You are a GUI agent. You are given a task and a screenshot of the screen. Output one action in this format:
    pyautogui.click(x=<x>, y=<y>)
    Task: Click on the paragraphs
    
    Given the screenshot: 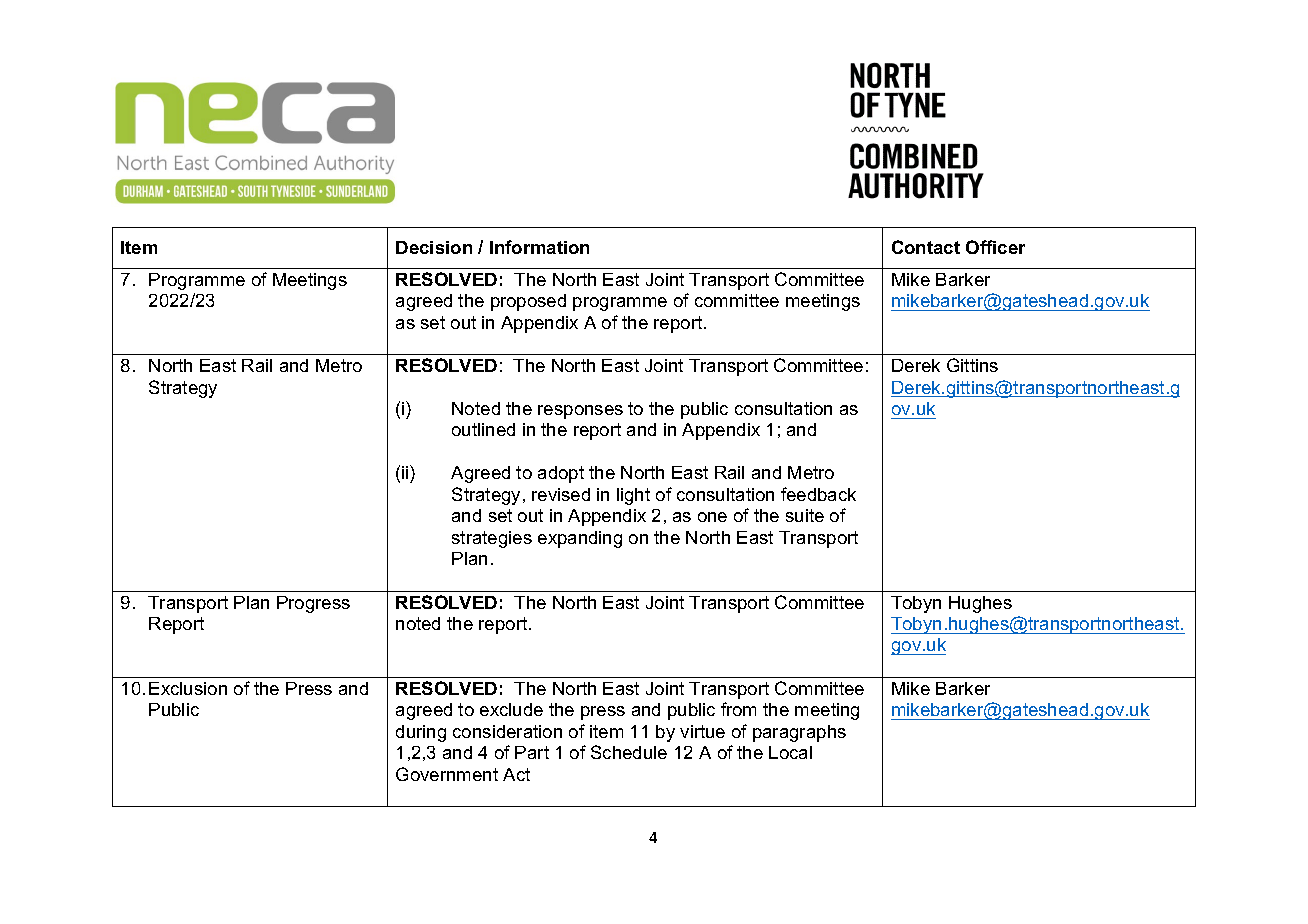 What is the action you would take?
    pyautogui.click(x=799, y=733)
